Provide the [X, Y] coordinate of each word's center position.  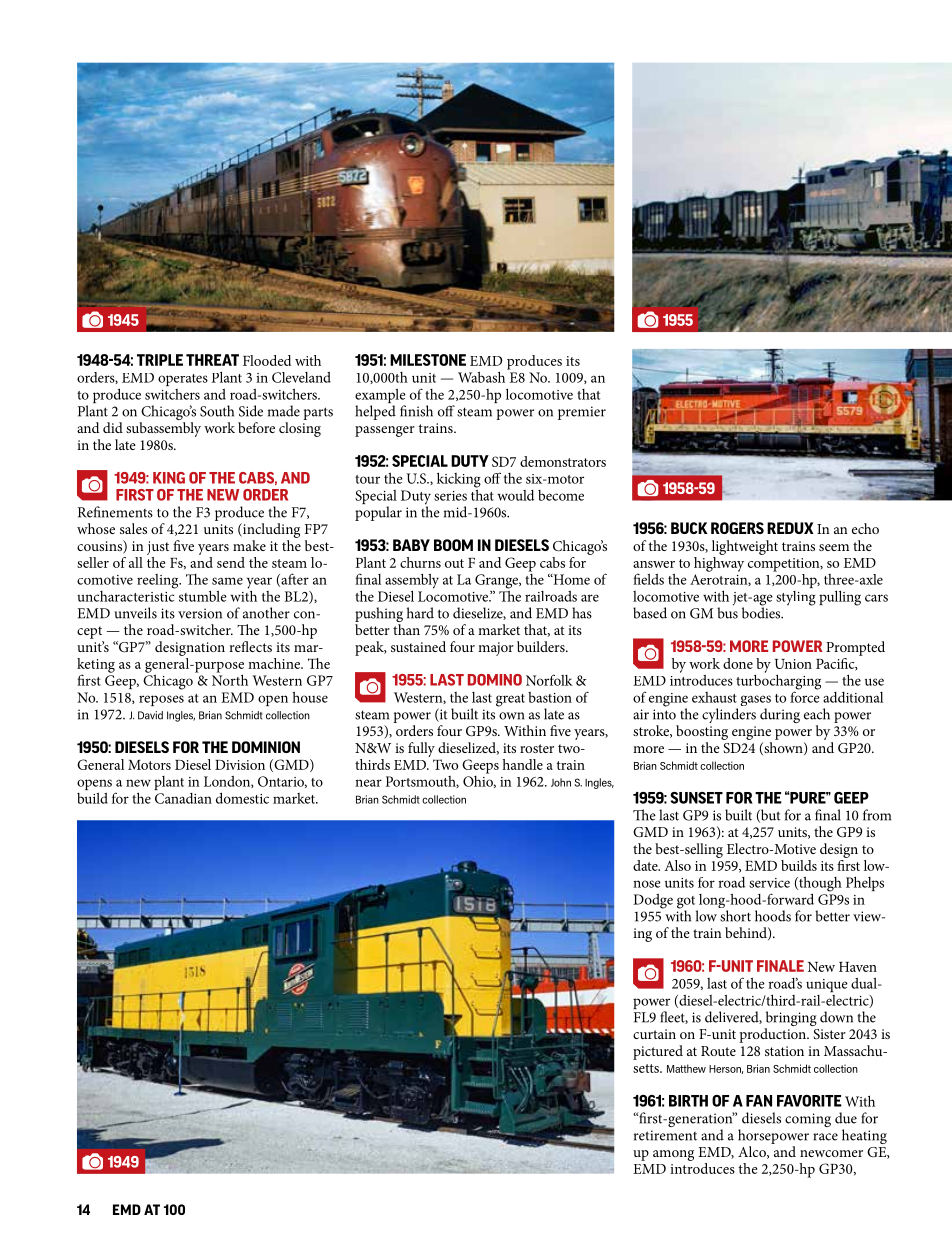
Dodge [653, 901]
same [227, 581]
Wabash [483, 376]
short [735, 916]
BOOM [453, 545]
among [673, 1155]
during [780, 715]
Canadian [183, 798]
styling [796, 598]
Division [240, 765]
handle [522, 764]
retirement [665, 1135]
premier [582, 413]
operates [183, 380]
